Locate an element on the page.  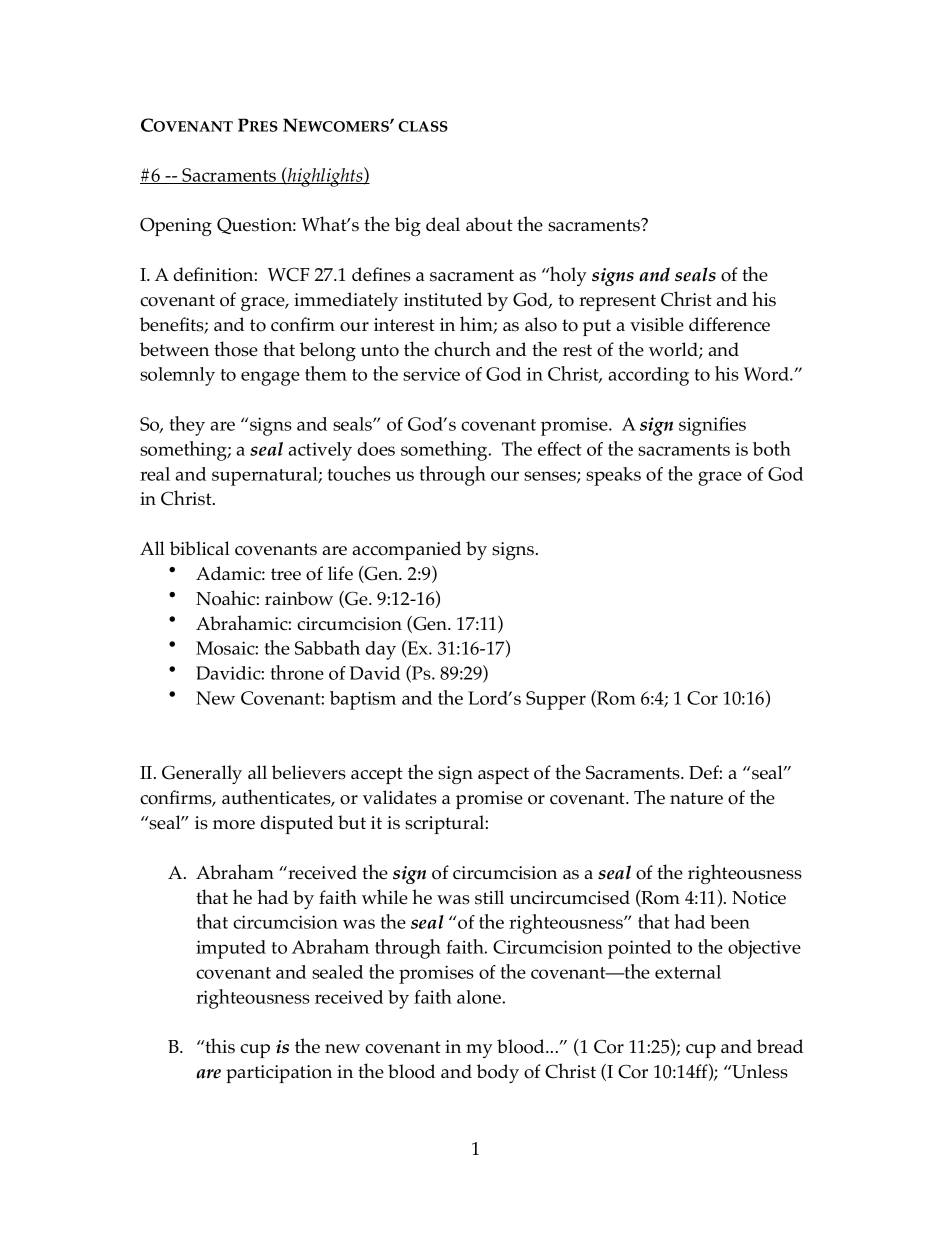
holy is located at coordinates (567, 276).
